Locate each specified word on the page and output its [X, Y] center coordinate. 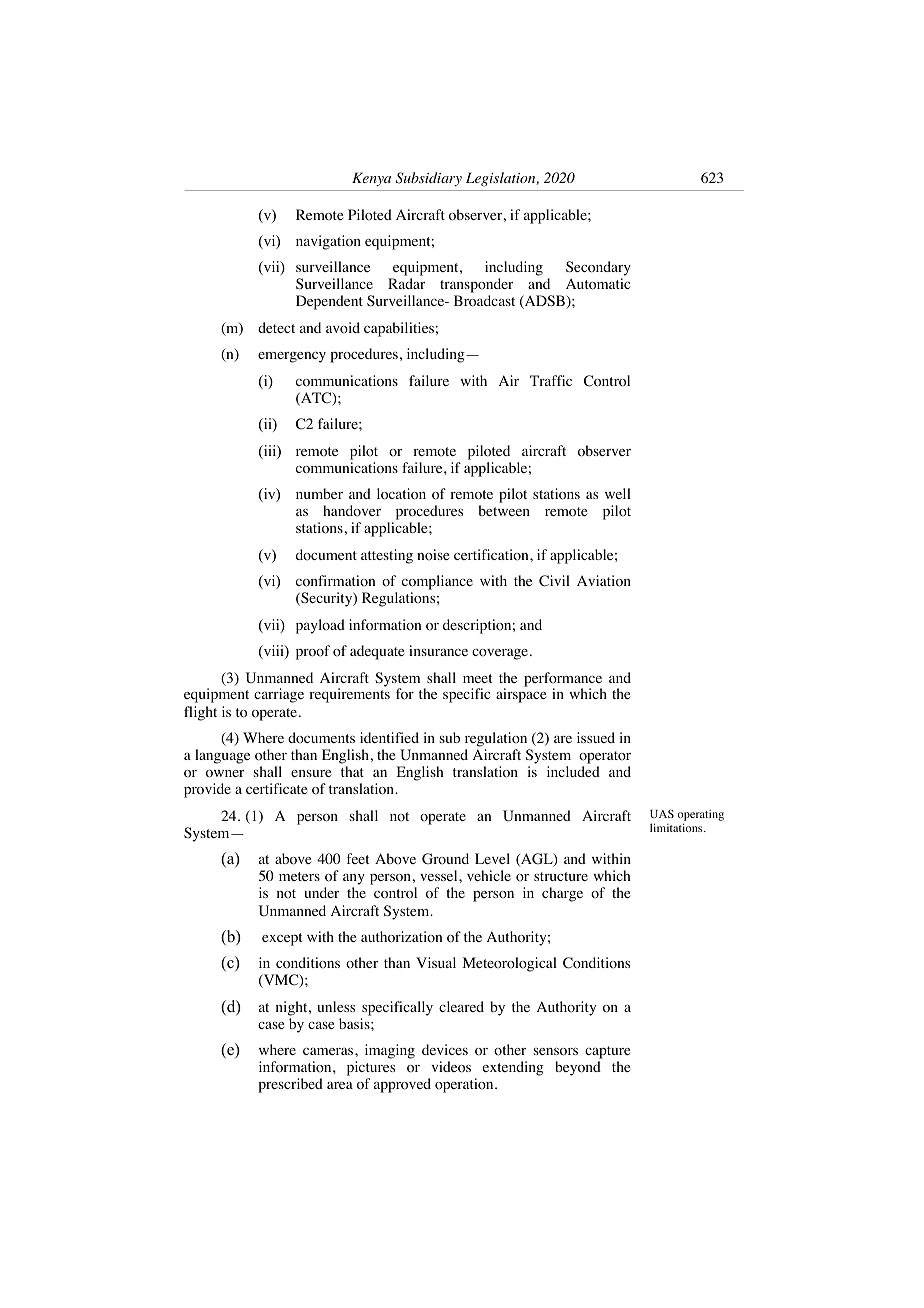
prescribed [290, 1085]
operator [605, 757]
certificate [276, 788]
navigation [328, 242]
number [319, 493]
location [401, 494]
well [618, 493]
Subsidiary [429, 179]
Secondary [598, 270]
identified [389, 737]
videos [451, 1067]
